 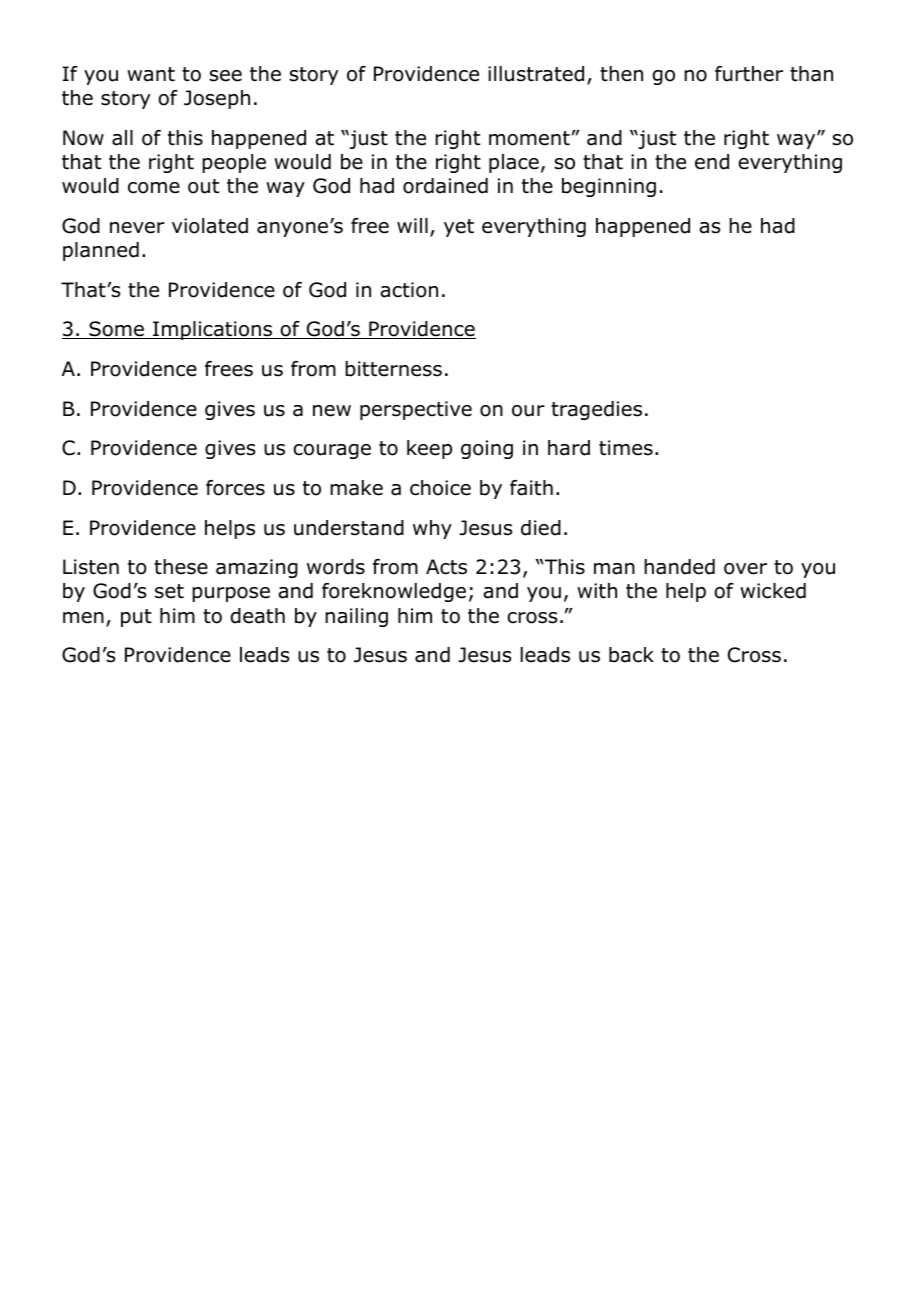 I want to click on new, so click(x=332, y=411).
